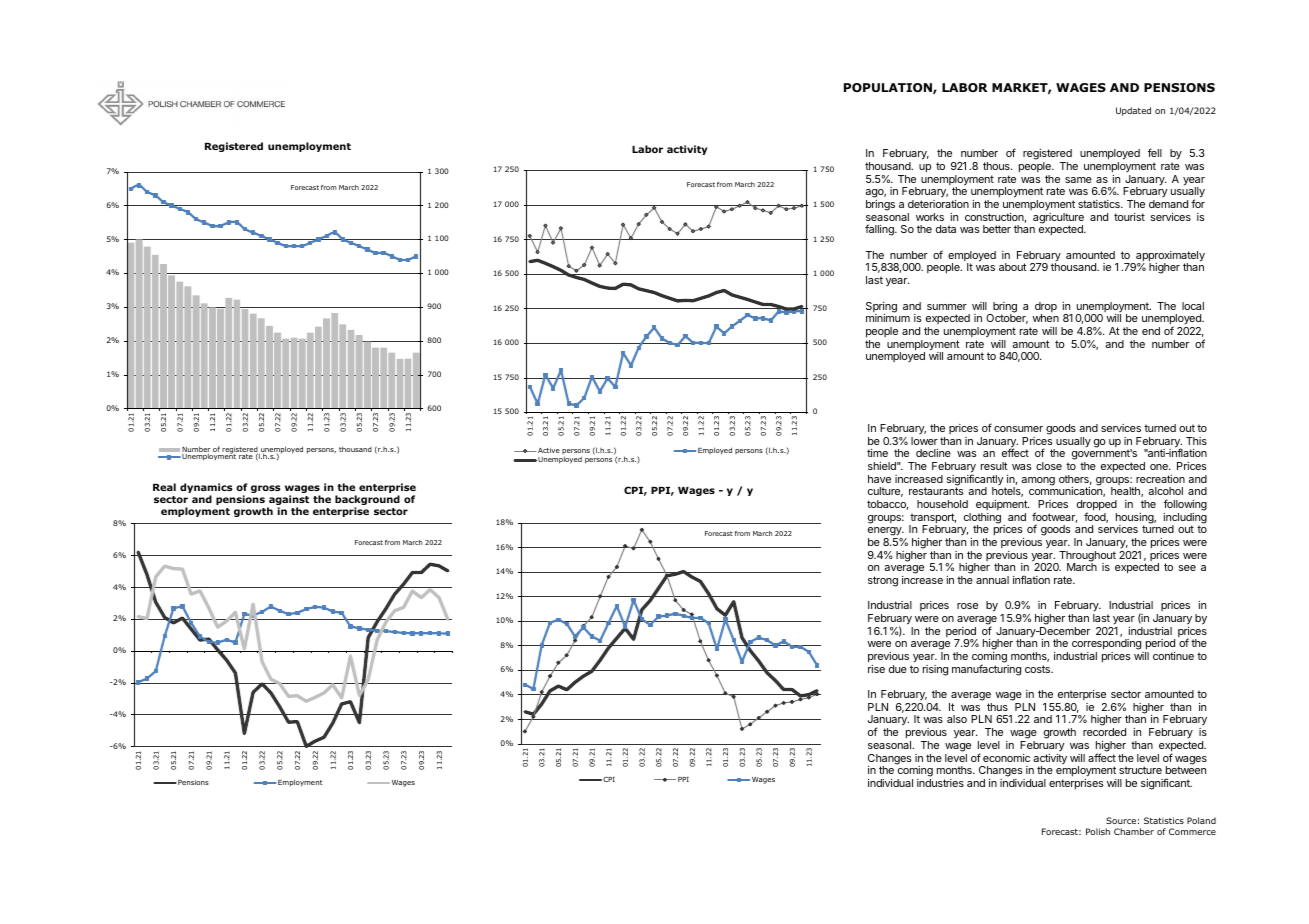  What do you see at coordinates (1133, 111) in the page?
I see `Updated` at bounding box center [1133, 111].
